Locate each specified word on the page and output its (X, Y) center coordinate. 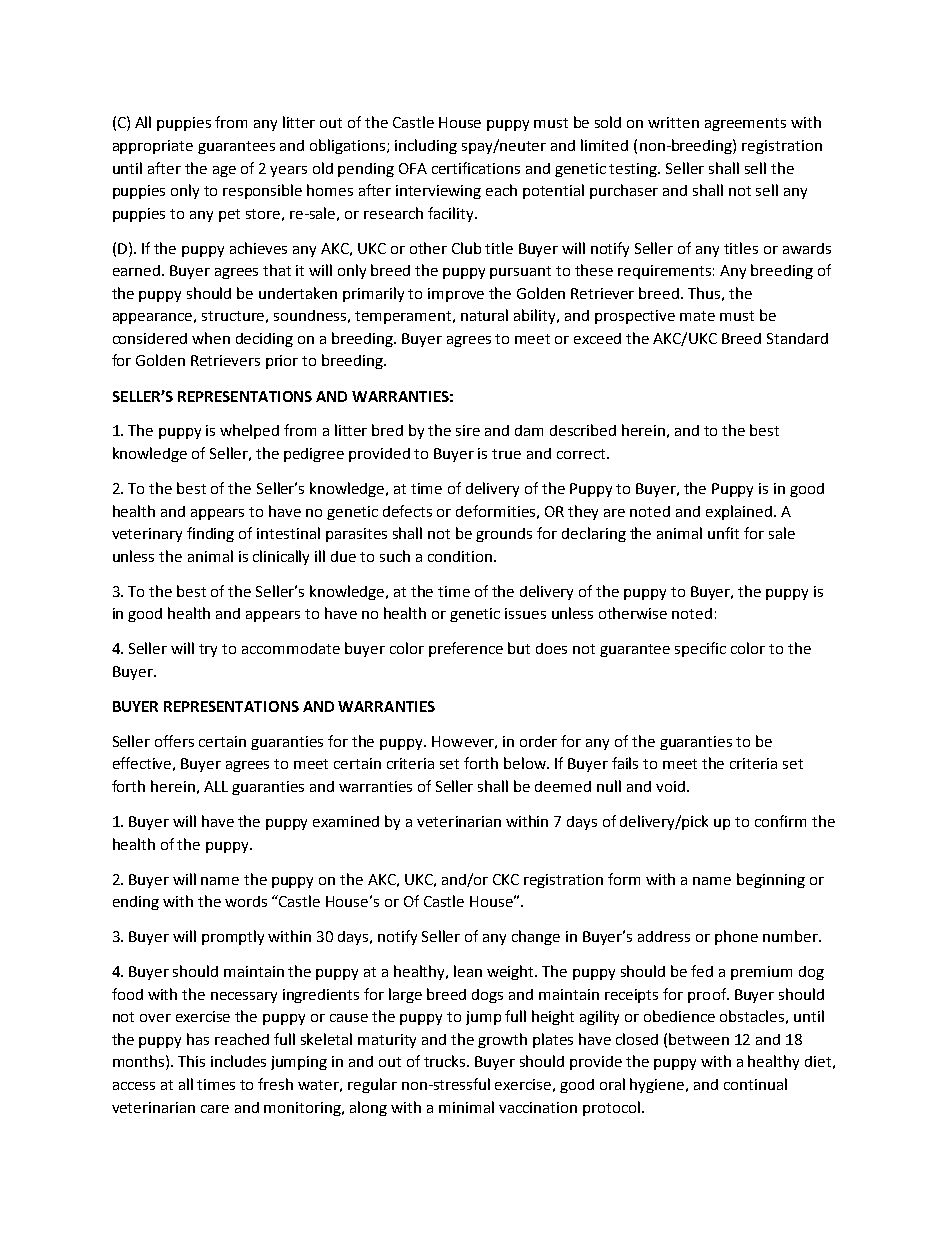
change (536, 937)
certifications (476, 168)
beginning (771, 880)
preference (466, 649)
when (211, 338)
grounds (504, 535)
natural (484, 315)
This (191, 1061)
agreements (745, 124)
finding (210, 534)
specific (700, 649)
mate (697, 316)
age (224, 171)
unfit (723, 533)
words (246, 901)
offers (174, 741)
